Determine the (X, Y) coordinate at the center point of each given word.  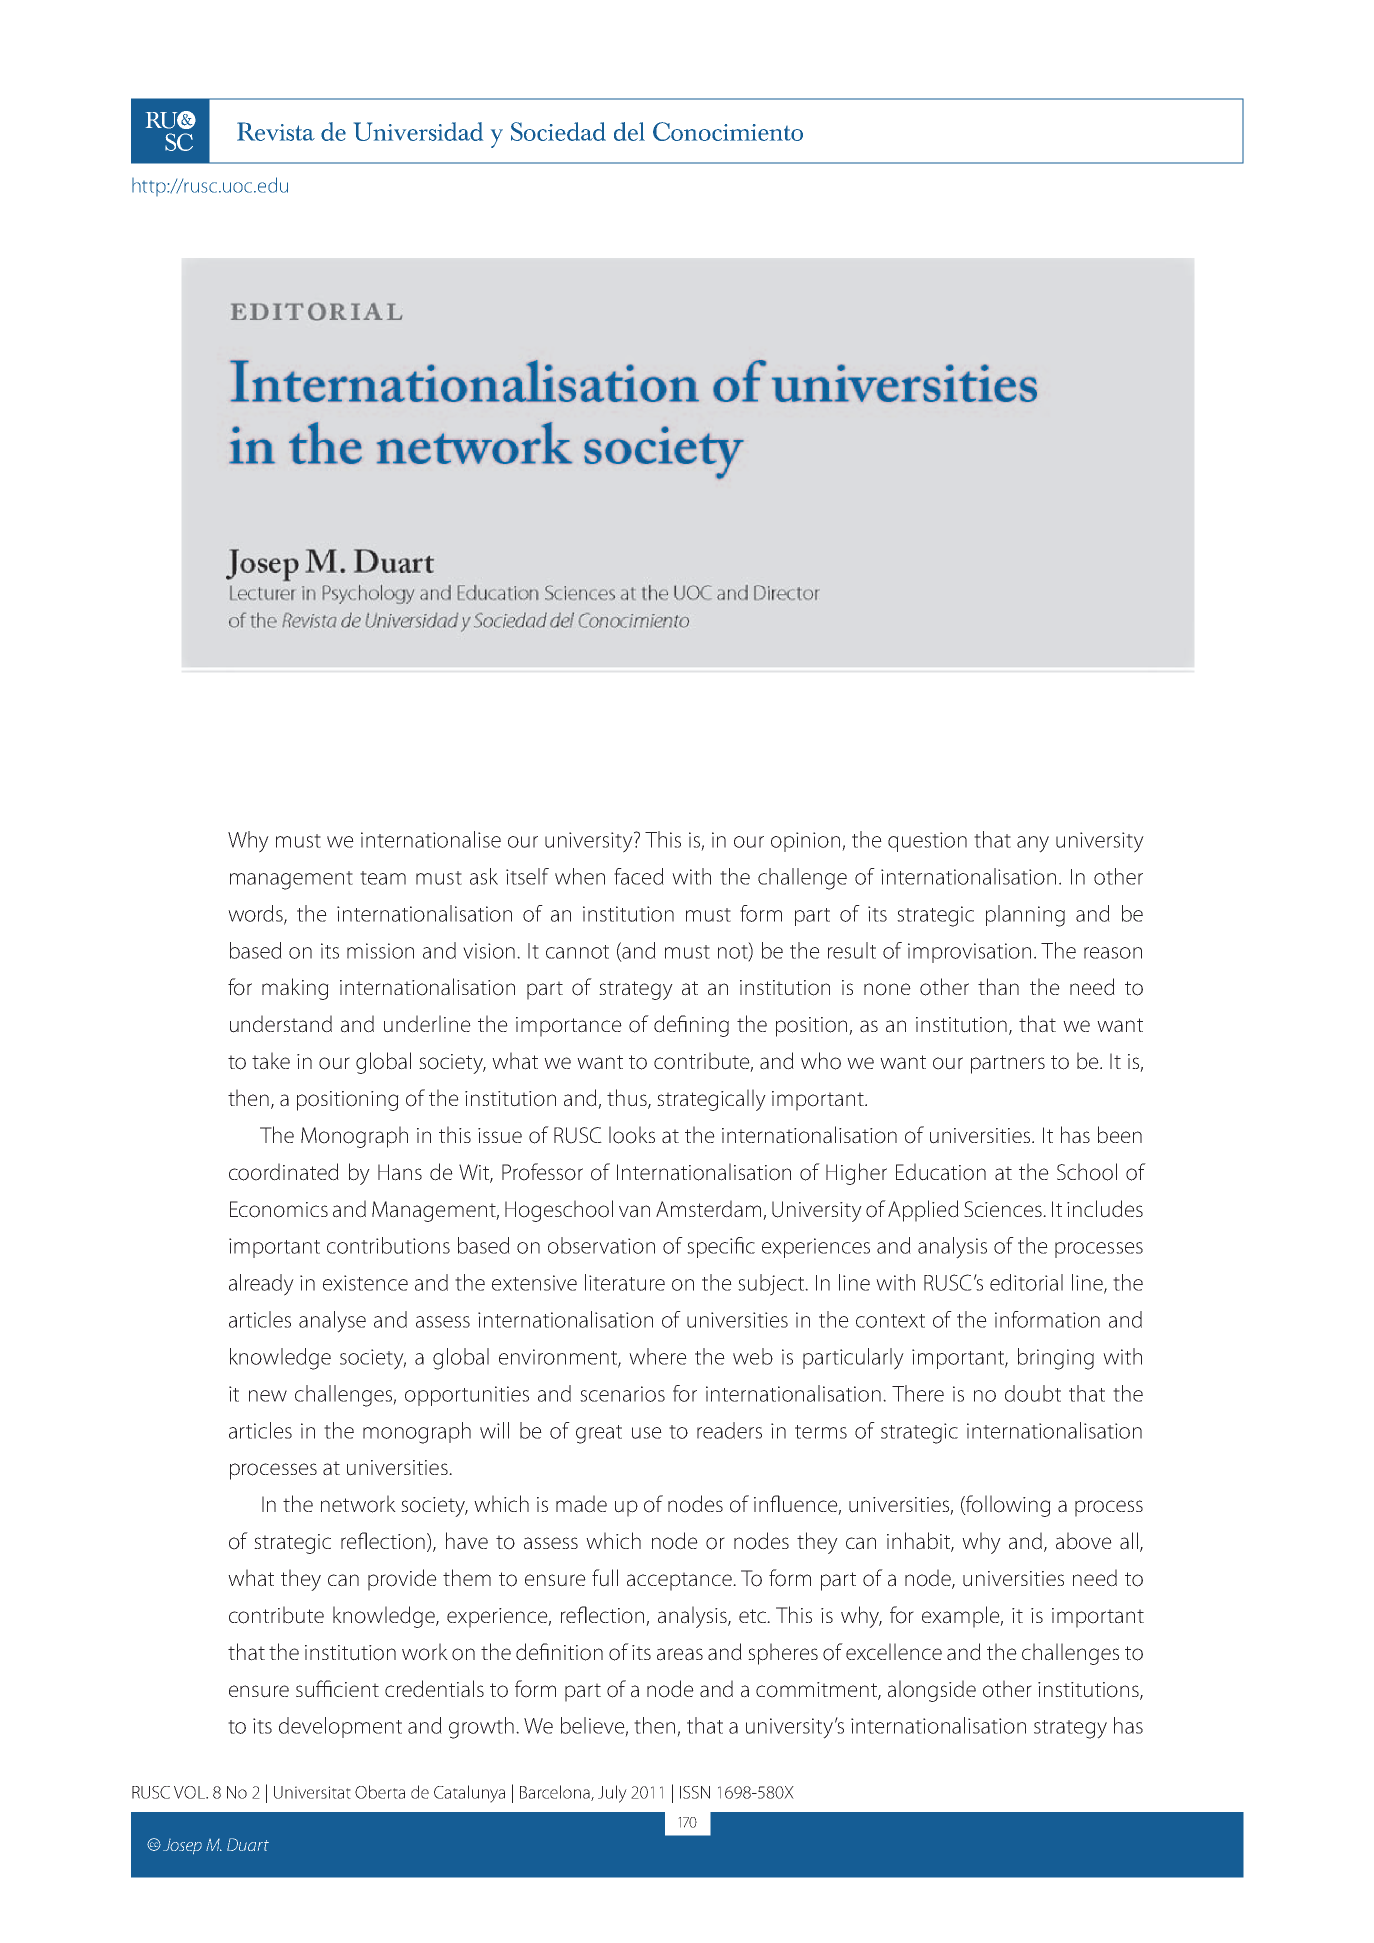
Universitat (312, 1792)
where (658, 1356)
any (1033, 844)
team (383, 878)
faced (639, 876)
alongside (932, 1691)
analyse (332, 1322)
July (612, 1794)
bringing (1056, 1359)
